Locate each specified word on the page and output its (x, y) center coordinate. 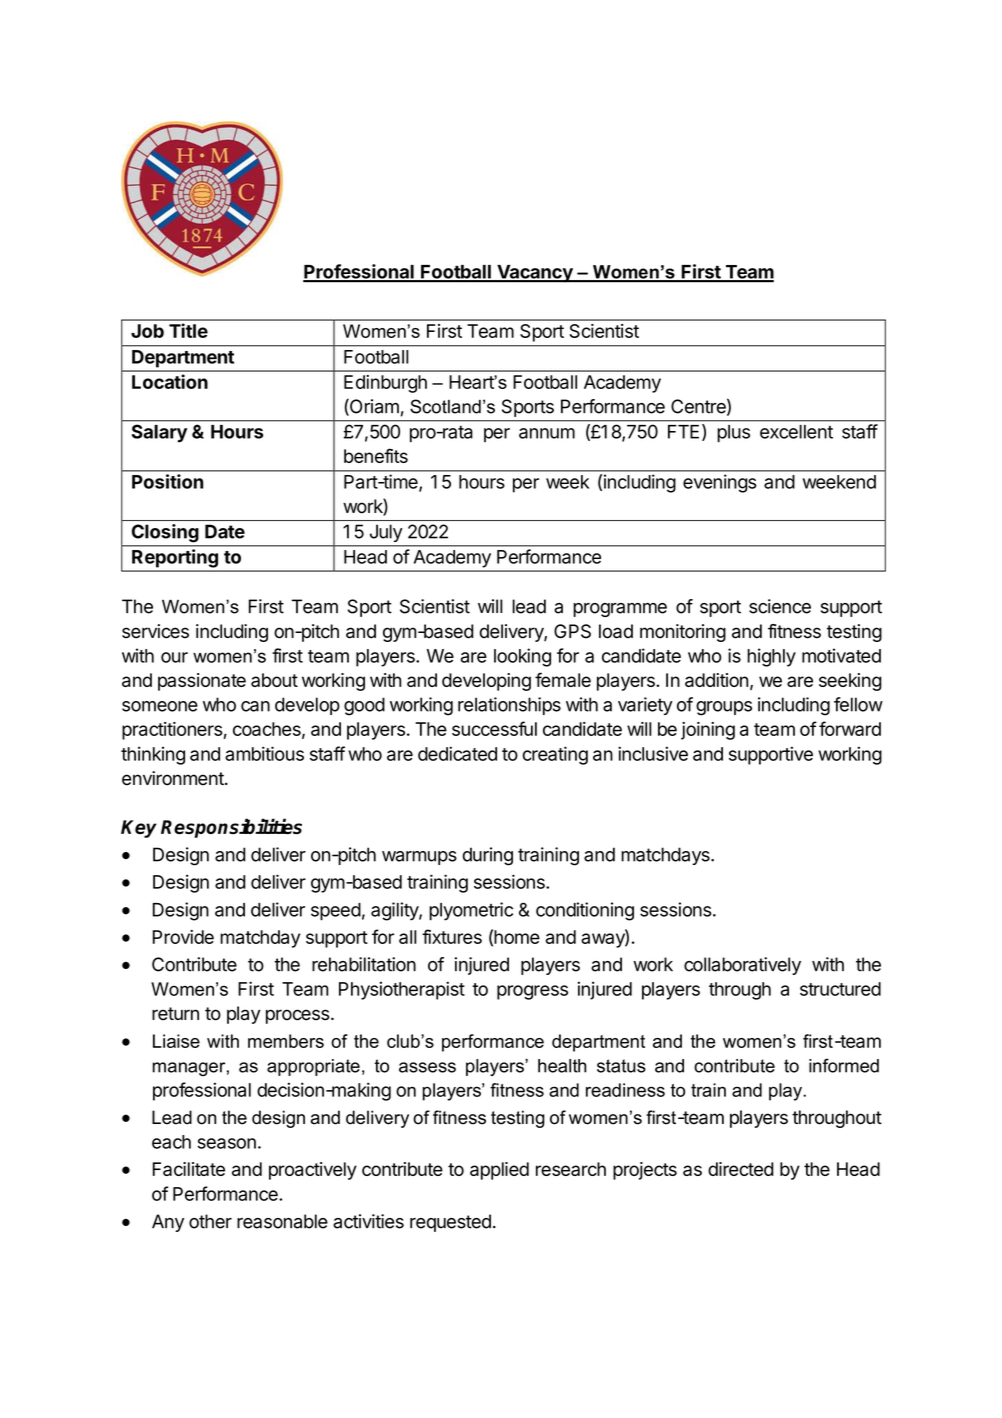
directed (741, 1169)
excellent (796, 432)
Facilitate (189, 1169)
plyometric (471, 911)
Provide (183, 937)
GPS (572, 631)
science (780, 606)
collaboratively (742, 966)
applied (499, 1171)
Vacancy (535, 274)
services (155, 631)
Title (188, 330)
